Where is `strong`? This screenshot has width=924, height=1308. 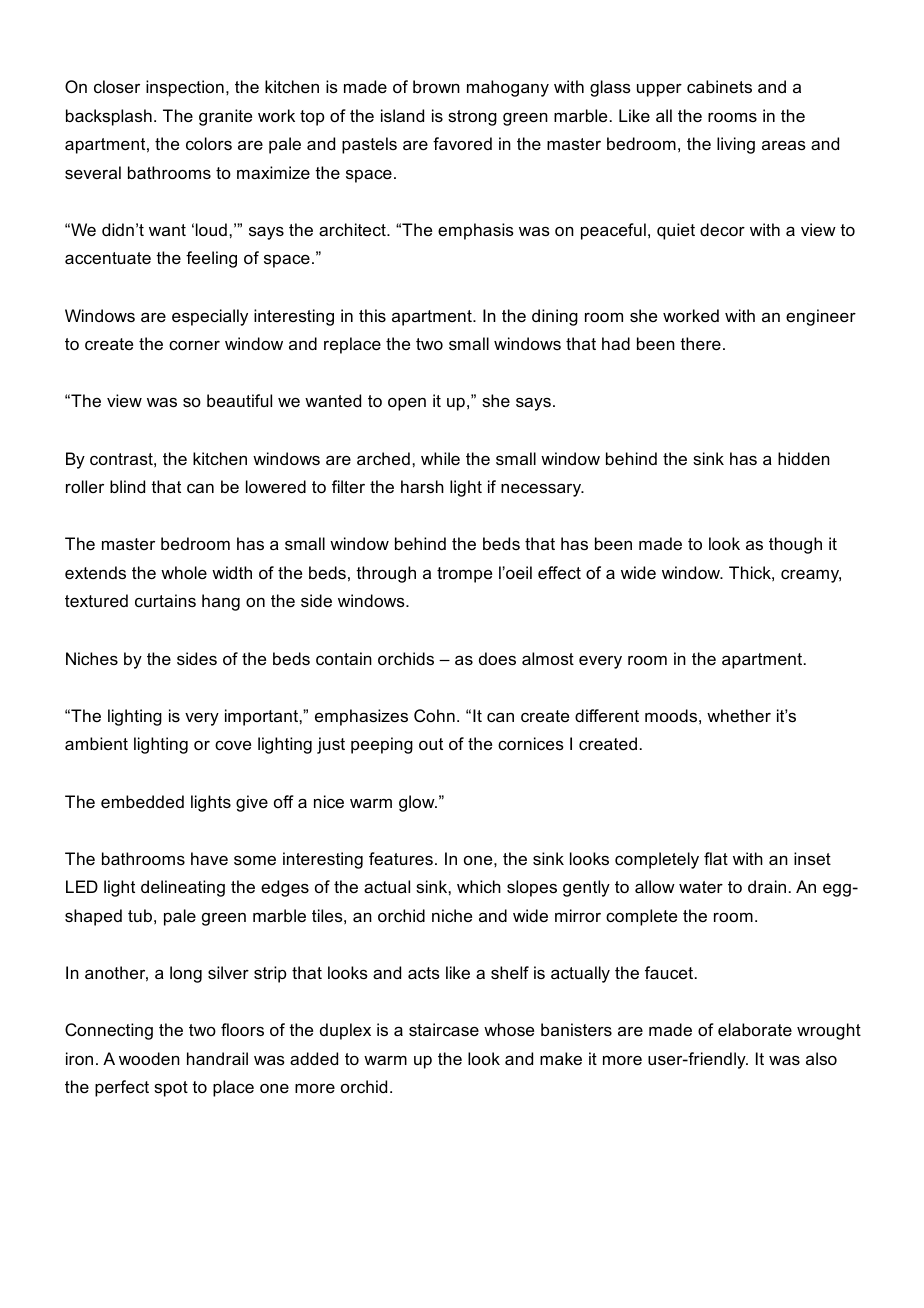
strong is located at coordinates (472, 118).
